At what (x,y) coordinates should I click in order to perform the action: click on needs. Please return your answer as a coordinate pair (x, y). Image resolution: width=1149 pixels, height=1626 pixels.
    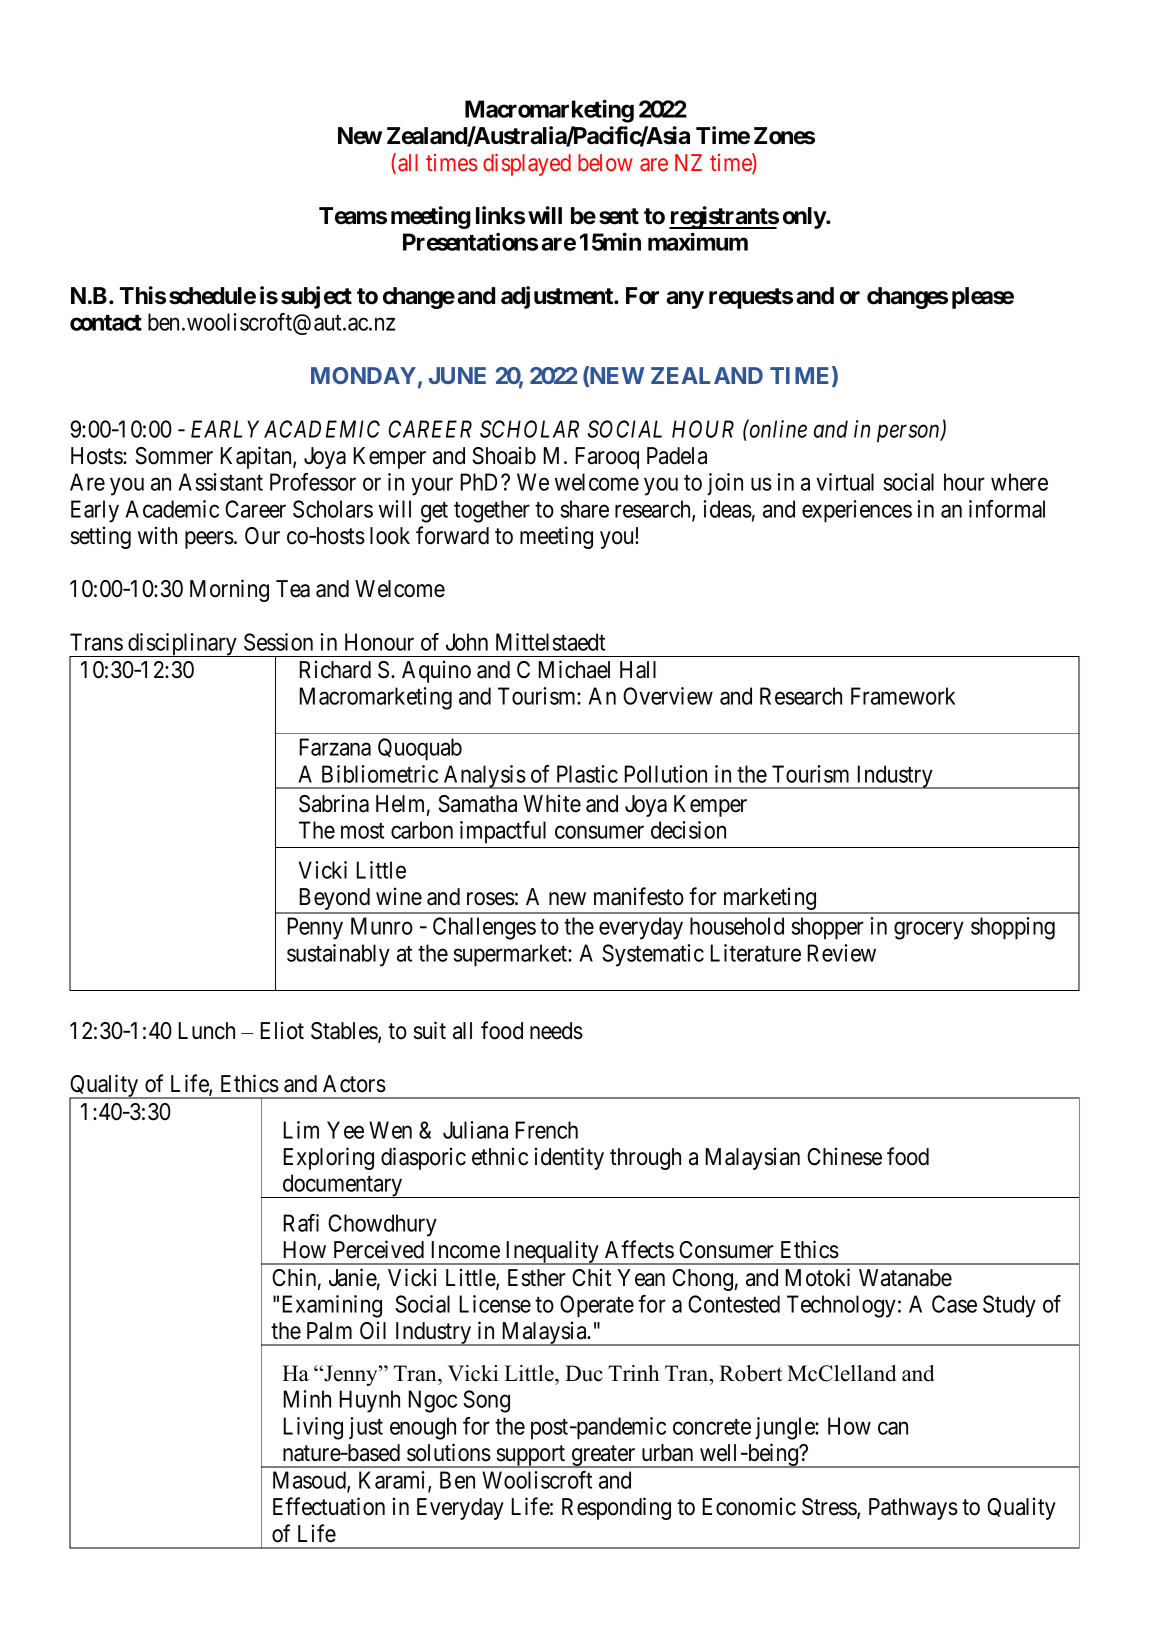
    Looking at the image, I should click on (556, 1031).
